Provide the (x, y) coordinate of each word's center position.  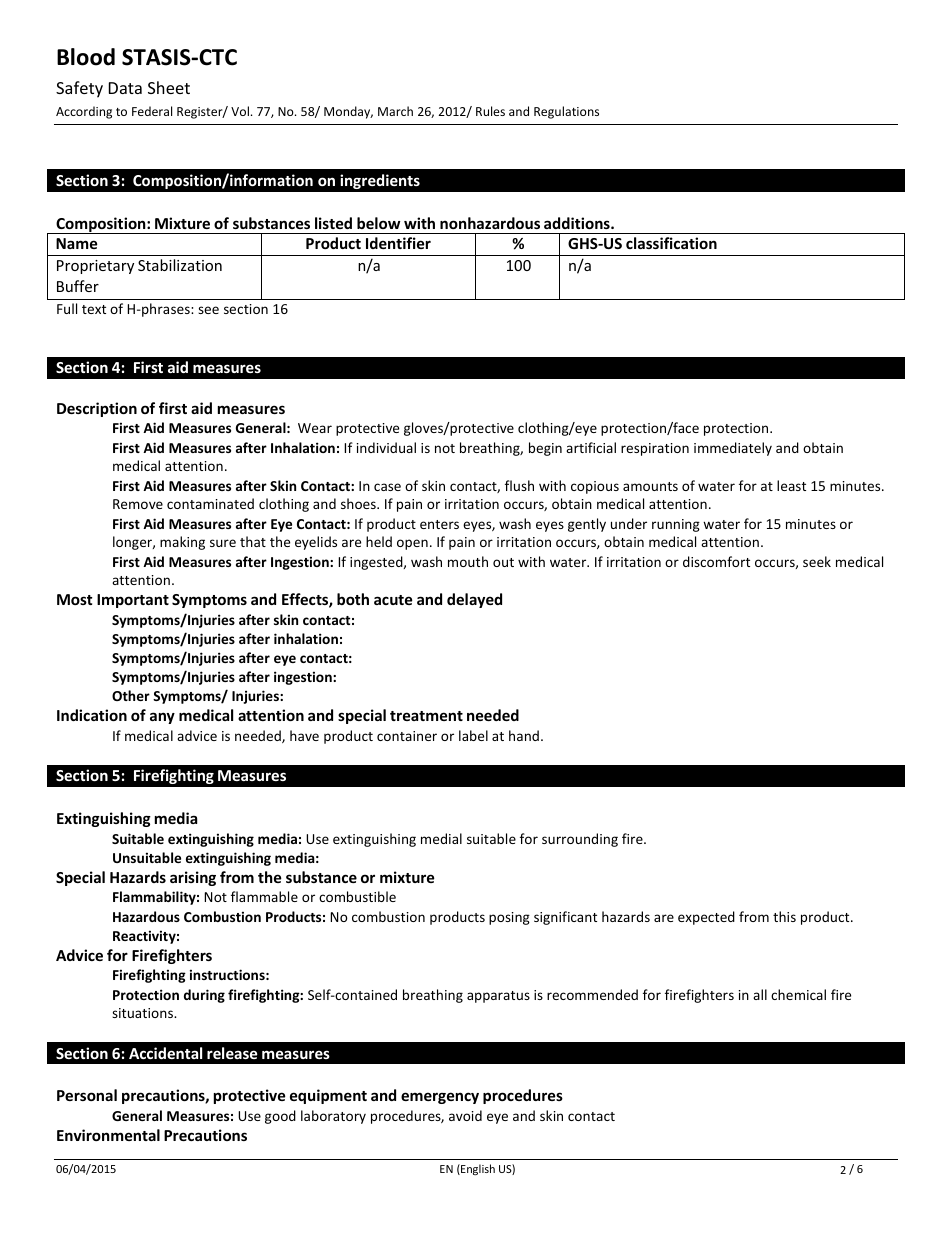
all (760, 994)
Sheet (169, 87)
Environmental (108, 1135)
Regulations (566, 112)
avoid (465, 1115)
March (395, 111)
